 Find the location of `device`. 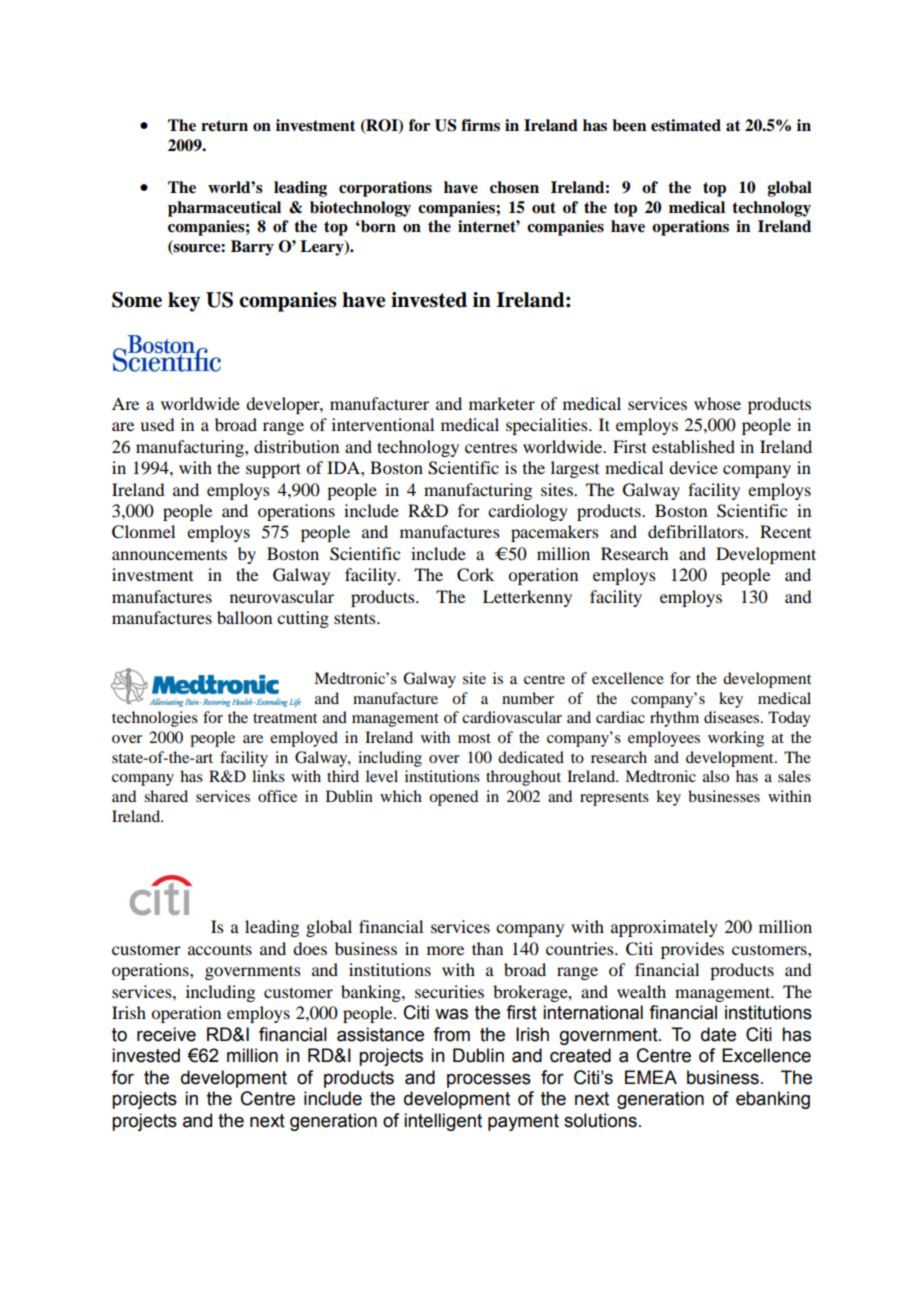

device is located at coordinates (693, 467).
